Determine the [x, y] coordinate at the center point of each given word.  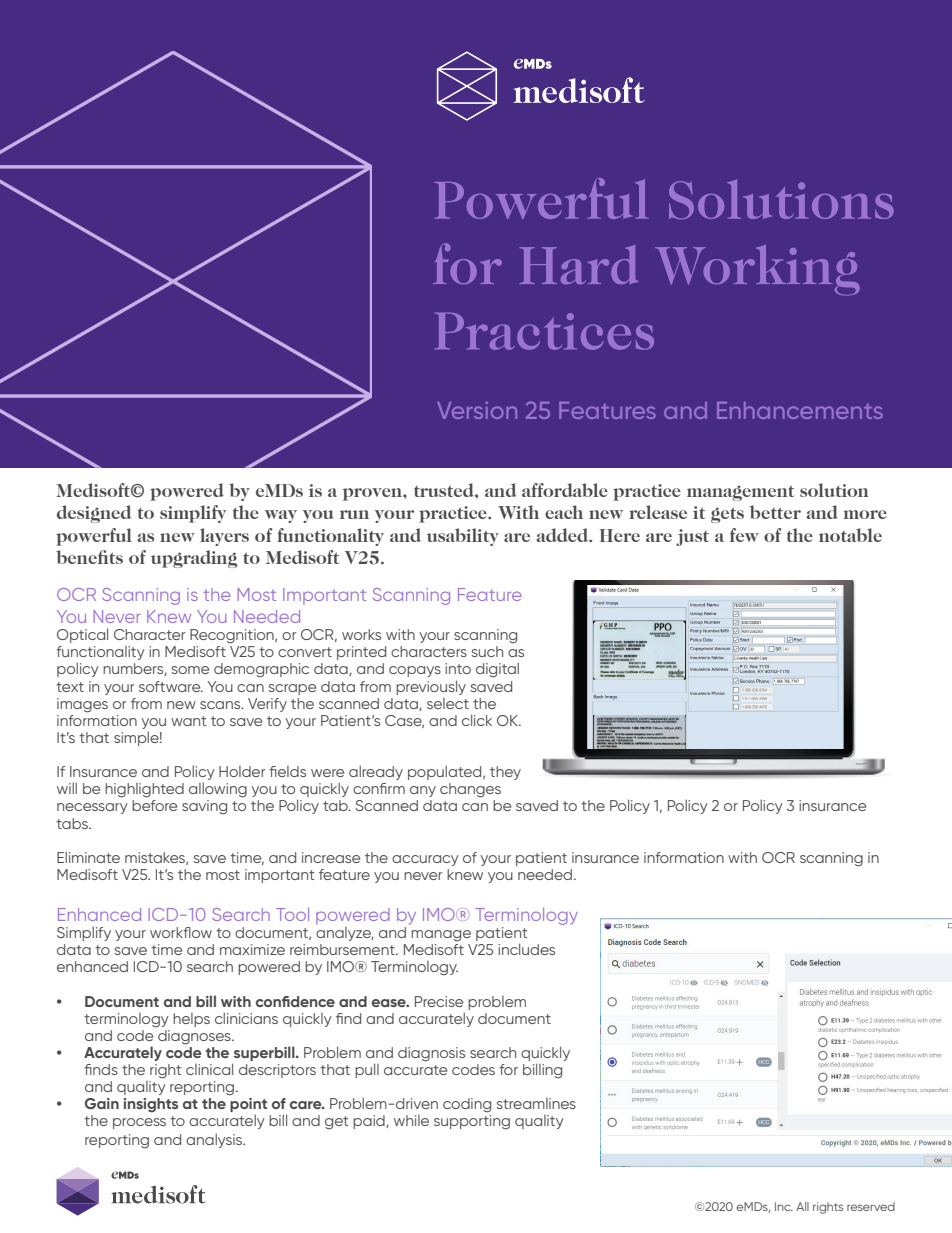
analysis [215, 1140]
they [505, 773]
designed [94, 514]
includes [526, 949]
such [487, 651]
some [190, 670]
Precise [439, 1001]
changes [470, 790]
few [744, 535]
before [154, 805]
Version [477, 410]
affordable [565, 490]
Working [757, 270]
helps [191, 1020]
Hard [579, 264]
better [775, 512]
